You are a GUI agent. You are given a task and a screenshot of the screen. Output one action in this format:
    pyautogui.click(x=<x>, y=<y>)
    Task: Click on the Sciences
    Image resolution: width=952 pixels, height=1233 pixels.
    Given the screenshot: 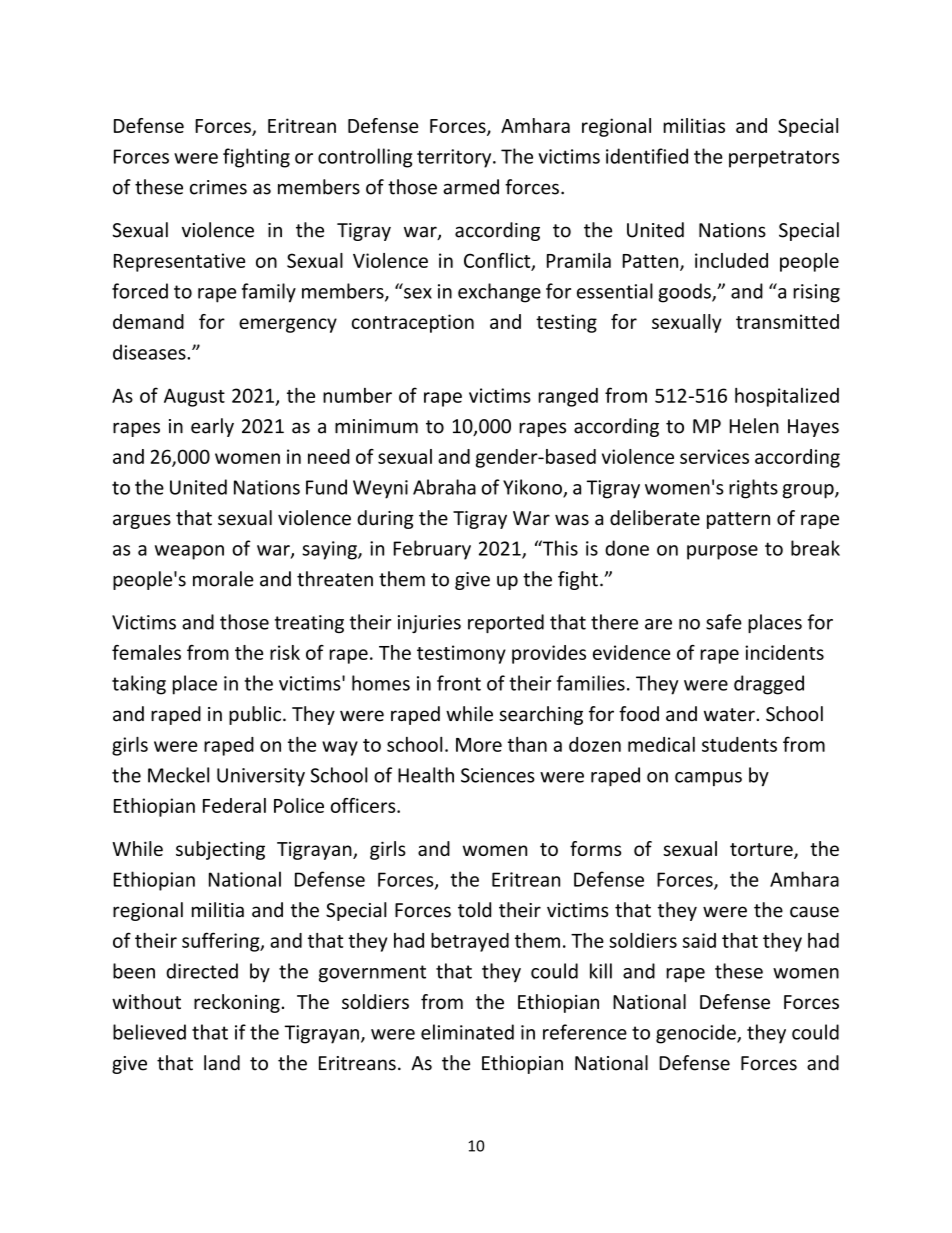 What is the action you would take?
    pyautogui.click(x=498, y=775)
